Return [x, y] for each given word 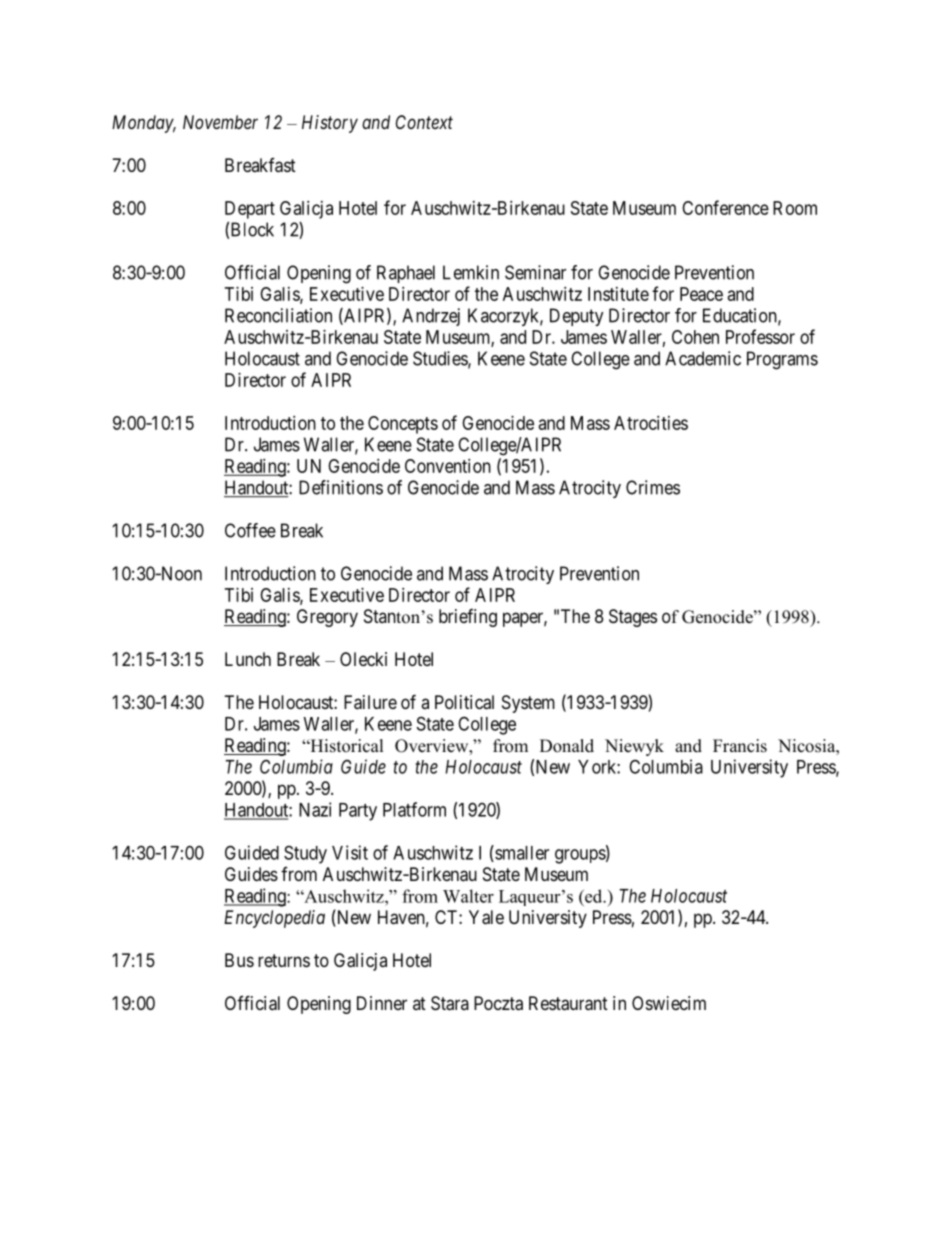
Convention [448, 466]
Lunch [248, 659]
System [528, 704]
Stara [450, 1003]
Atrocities [651, 423]
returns [284, 960]
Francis [740, 746]
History [330, 124]
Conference [725, 207]
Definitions [341, 487]
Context [424, 122]
